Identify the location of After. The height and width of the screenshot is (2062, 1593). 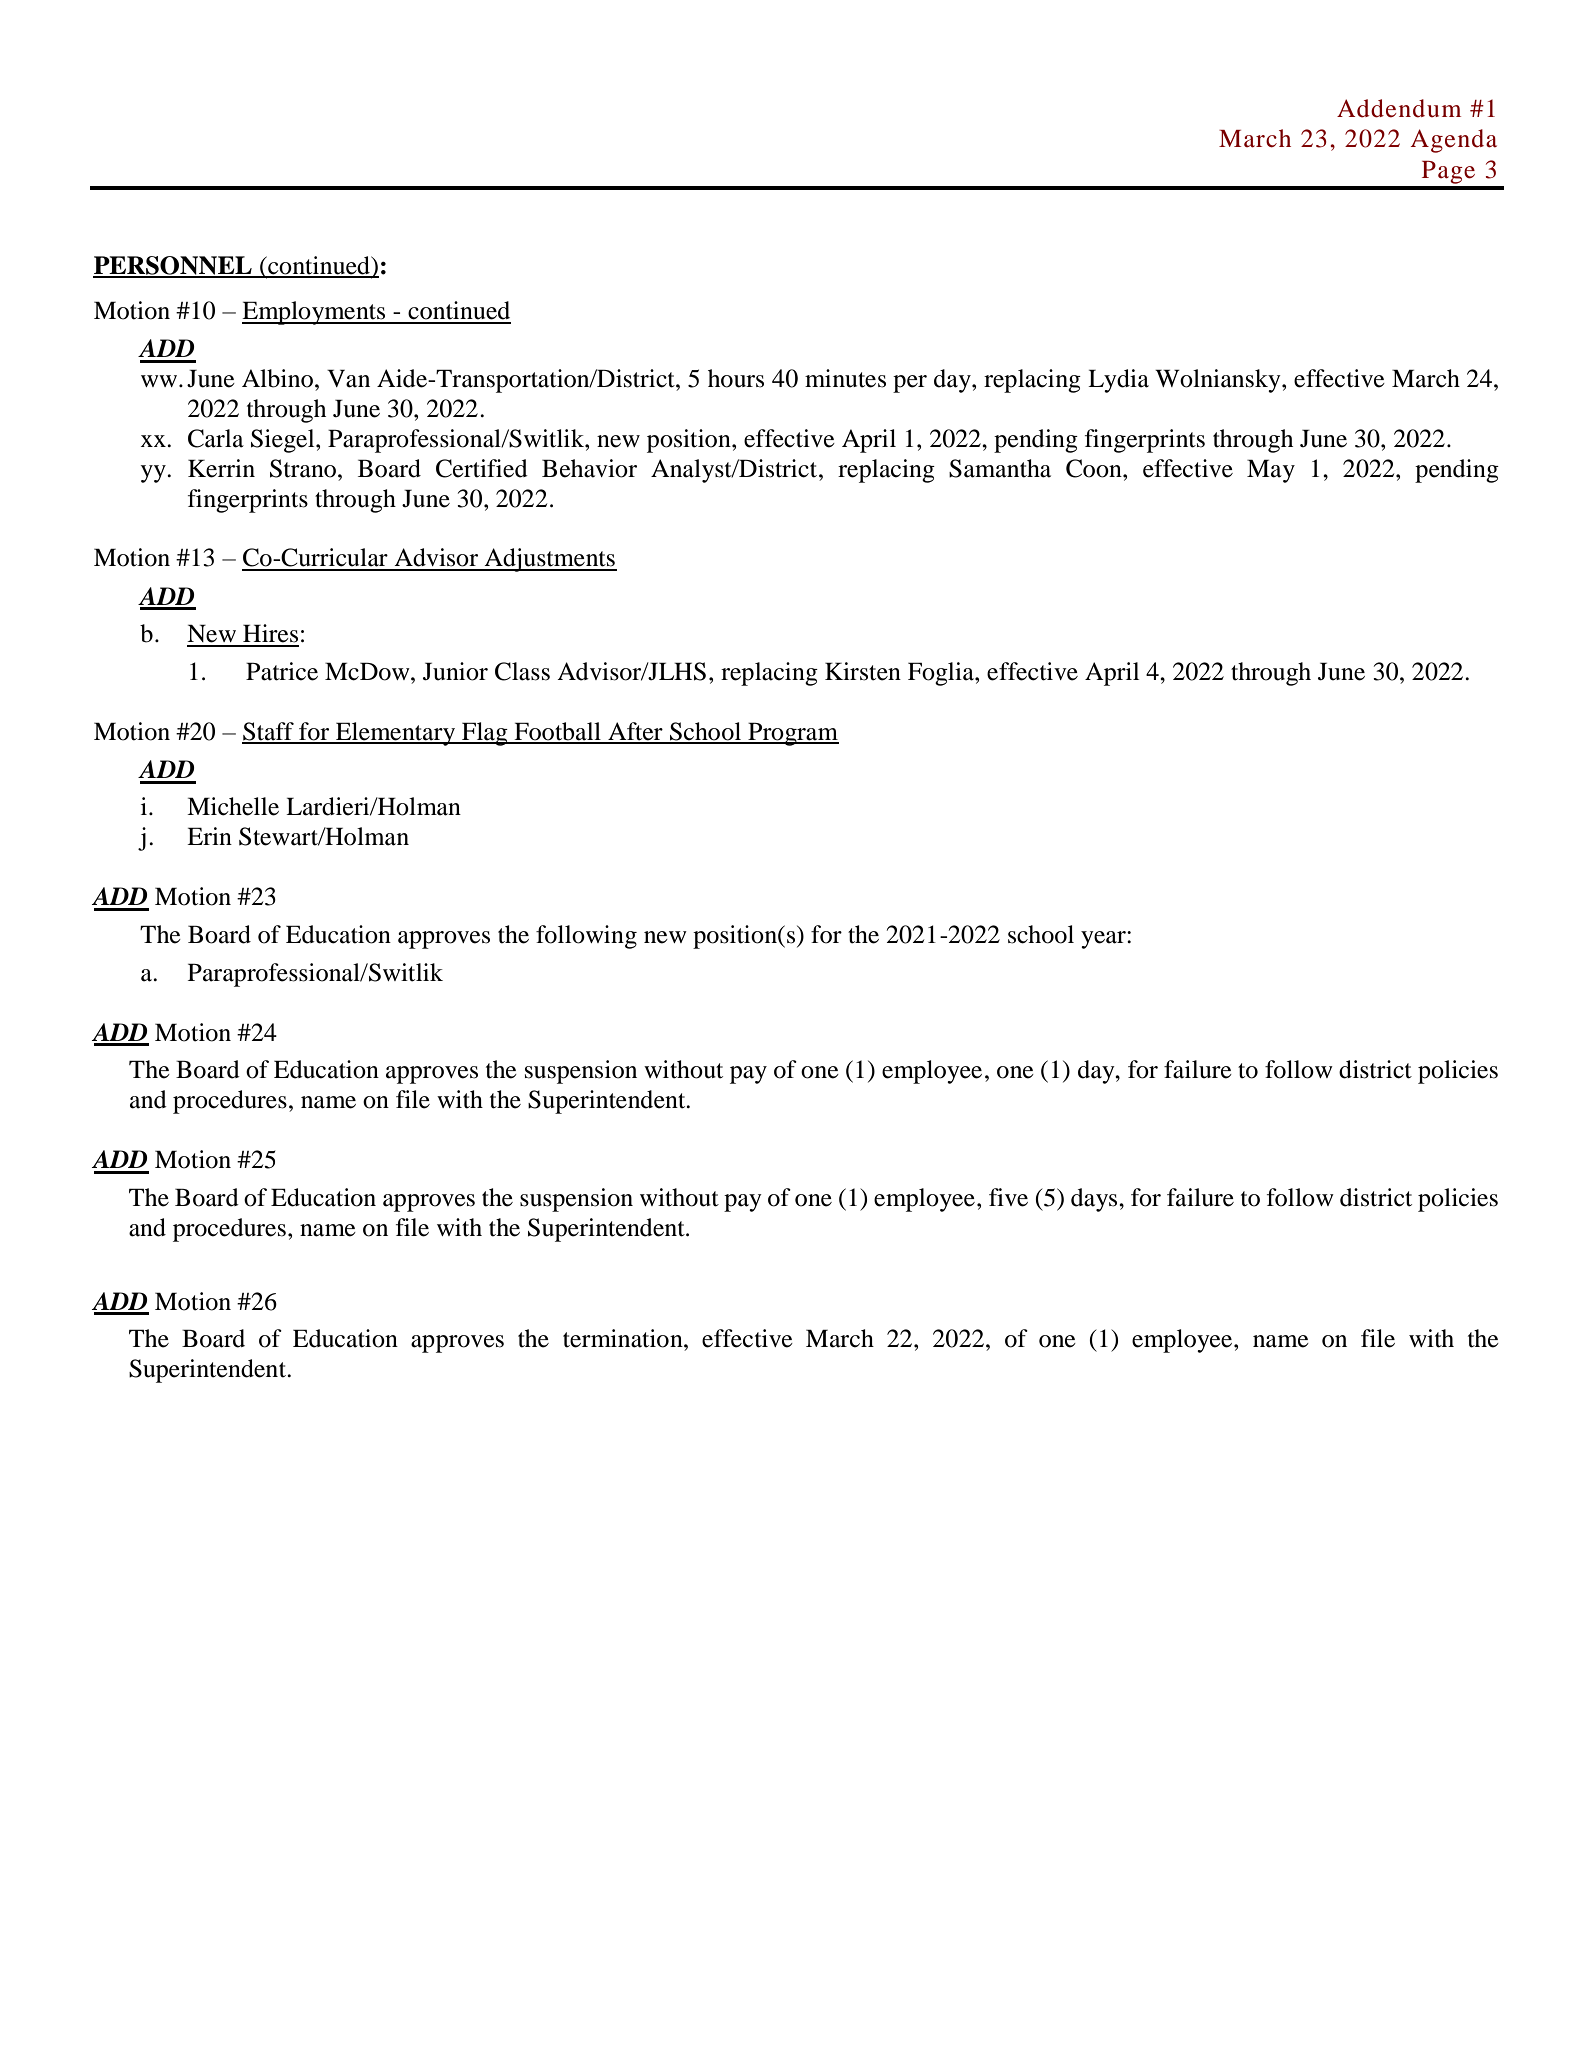
(635, 732).
